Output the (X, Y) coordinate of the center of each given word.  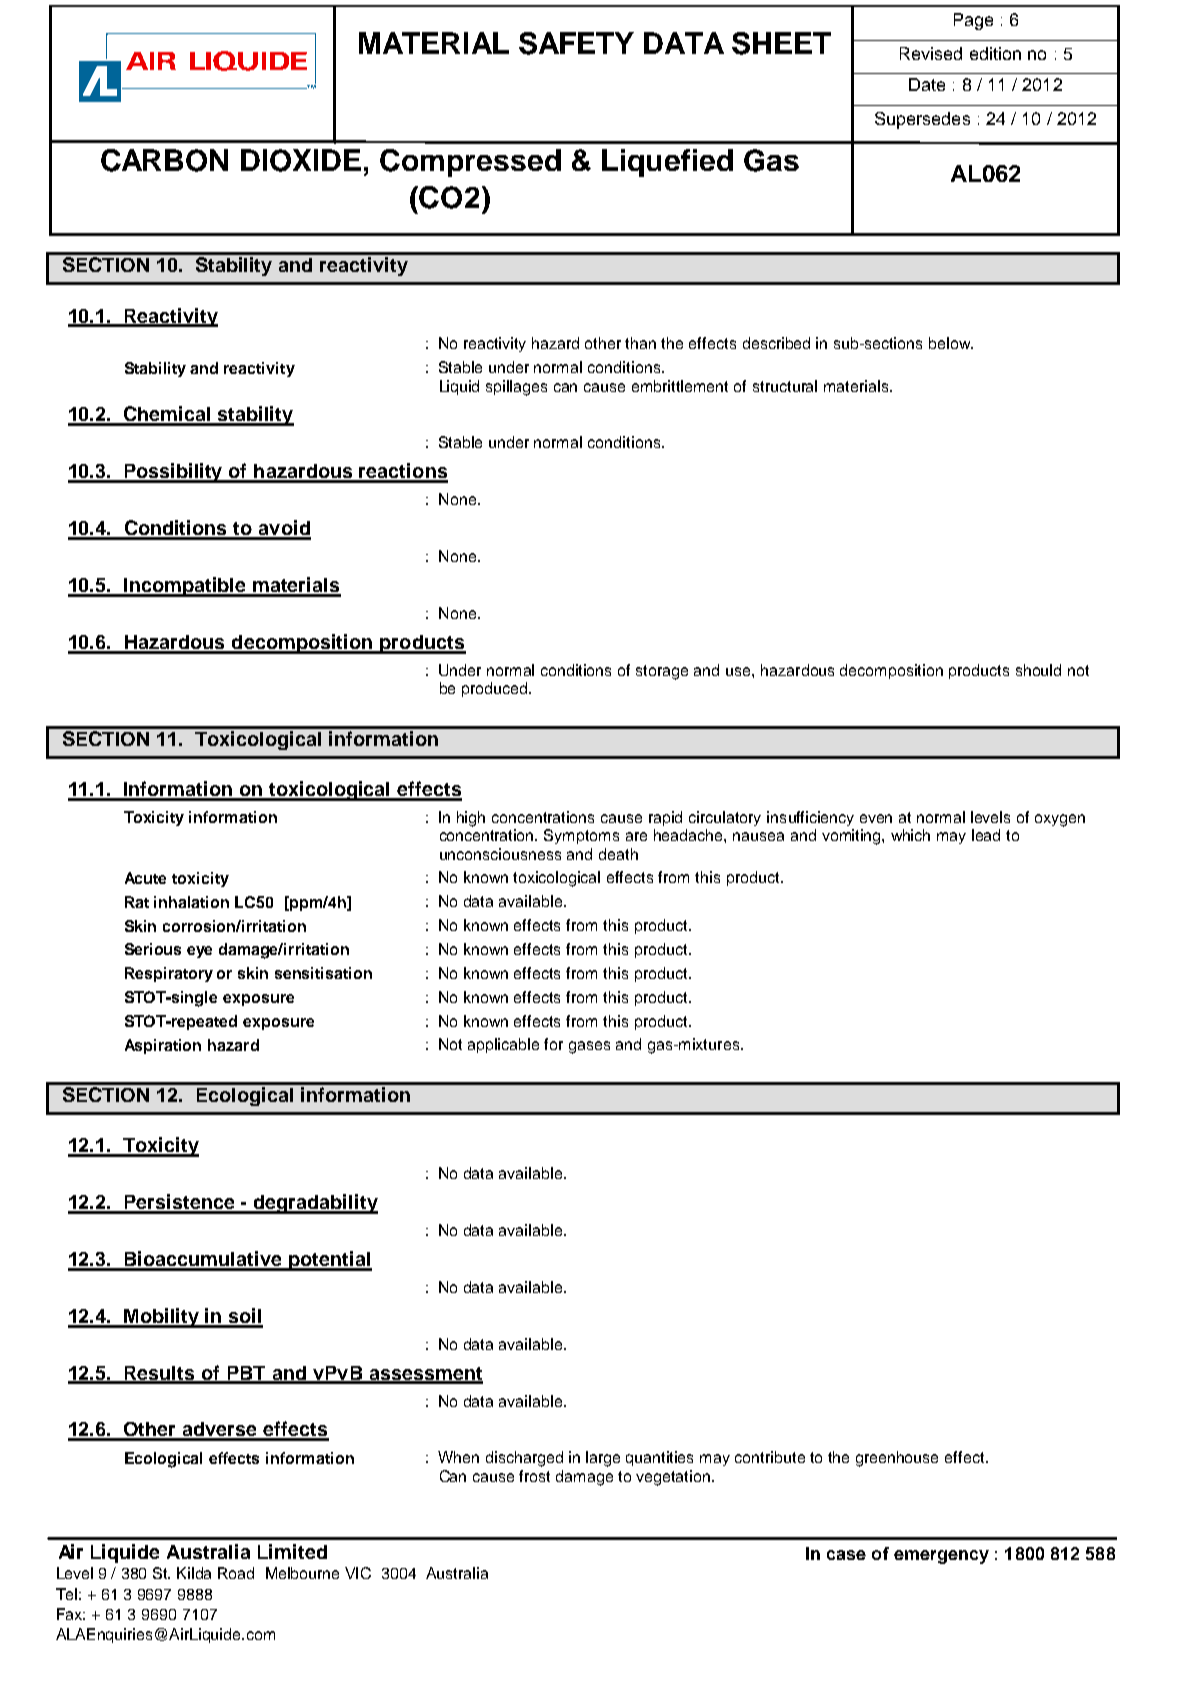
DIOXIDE (301, 160)
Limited (292, 1551)
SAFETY (576, 43)
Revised (931, 53)
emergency (941, 1557)
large (603, 1459)
